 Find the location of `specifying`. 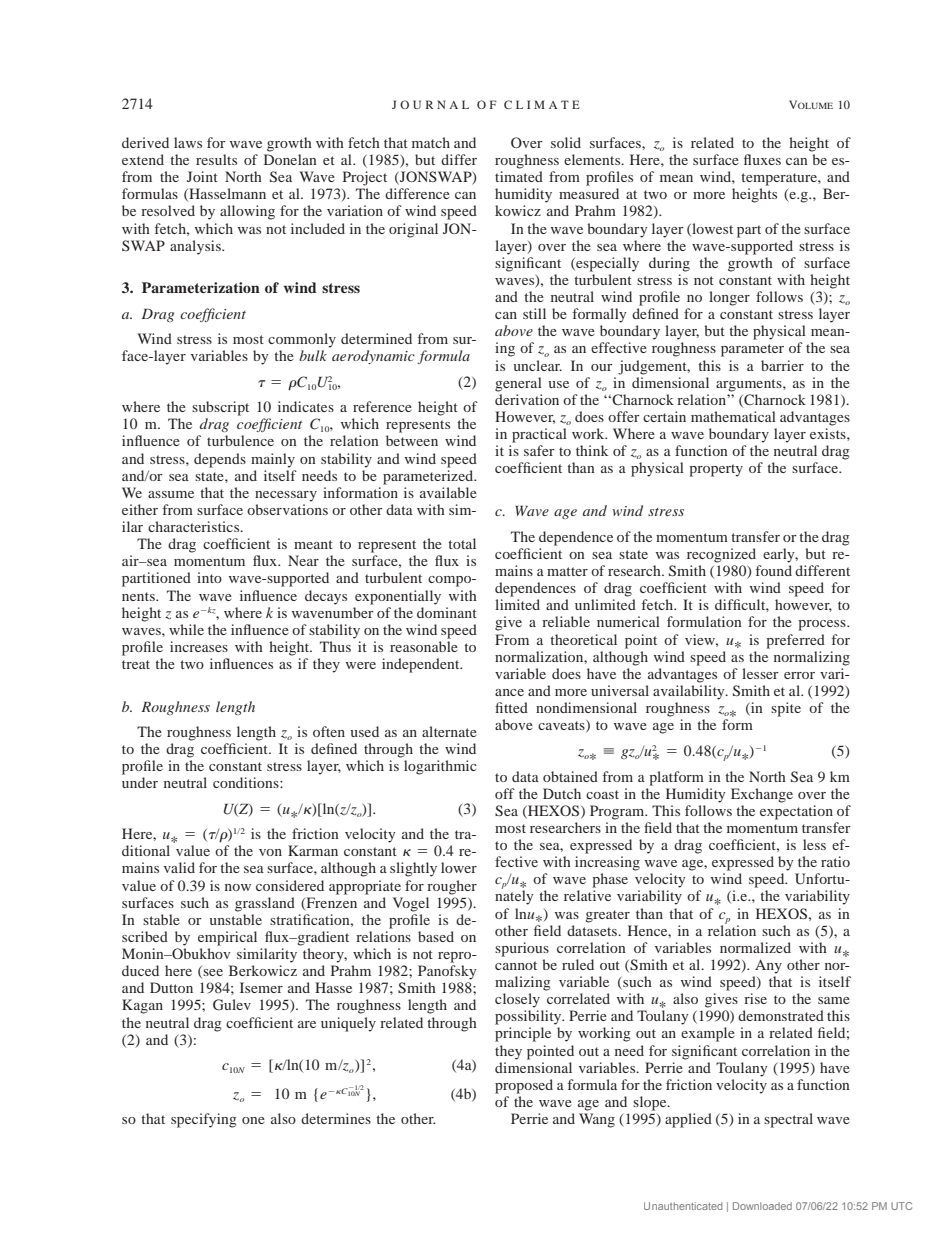

specifying is located at coordinates (204, 1120).
